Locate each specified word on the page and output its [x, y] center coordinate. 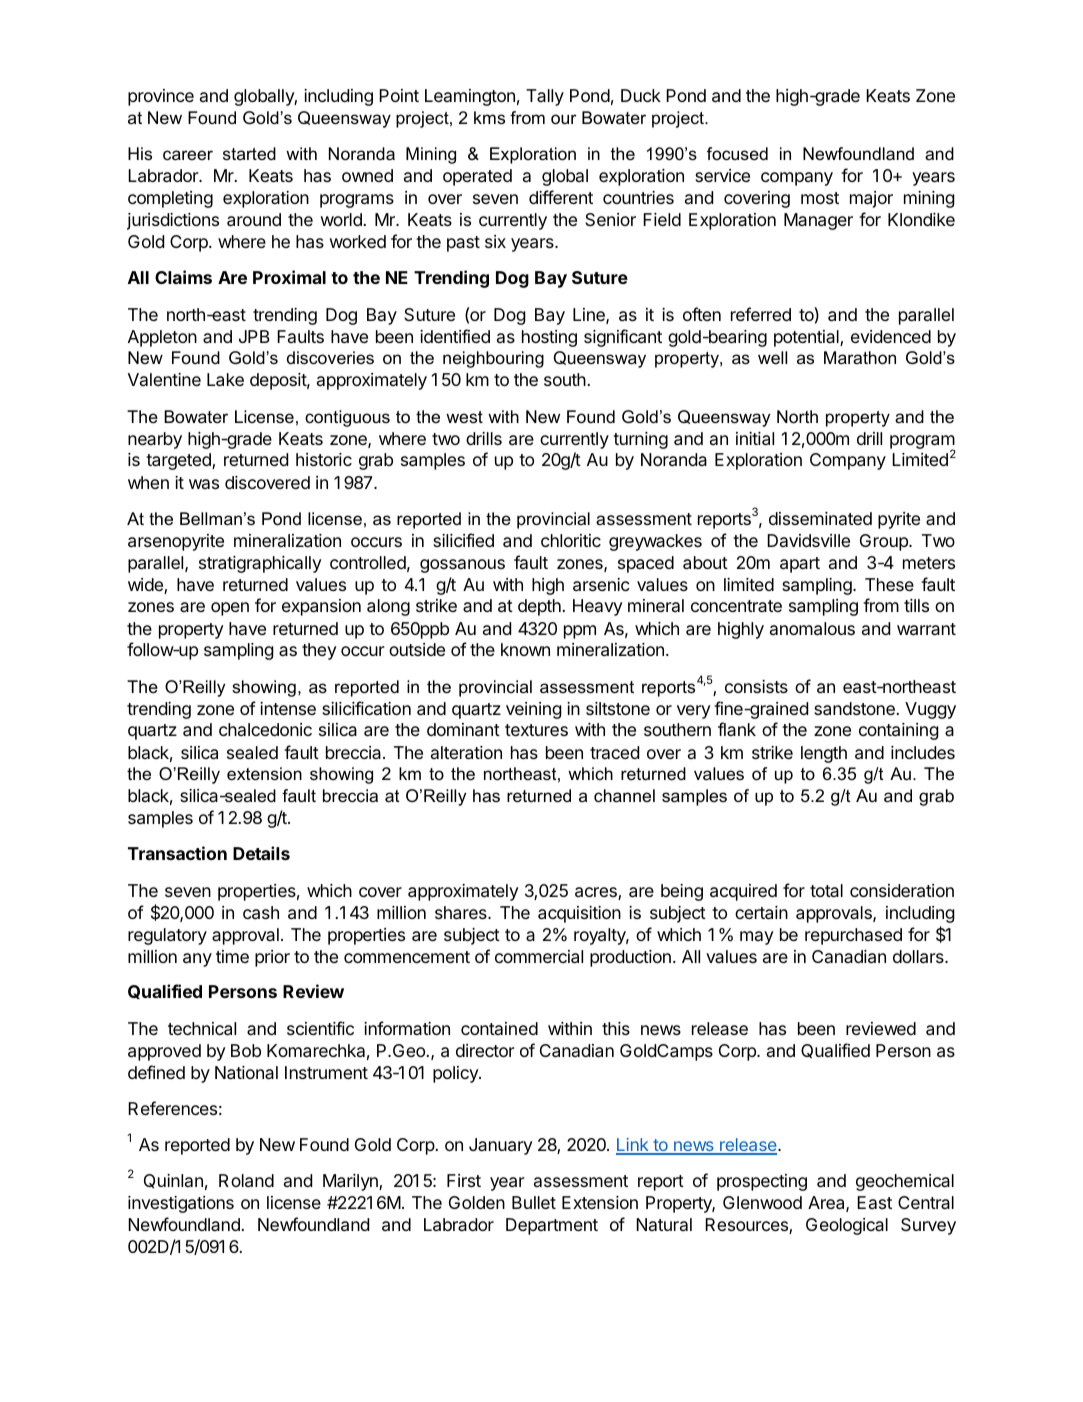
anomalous [812, 629]
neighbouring [493, 359]
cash [261, 913]
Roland [246, 1181]
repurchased [853, 936]
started [249, 153]
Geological [847, 1226]
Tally [545, 97]
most [820, 198]
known [525, 649]
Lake [225, 380]
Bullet [534, 1202]
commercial [539, 957]
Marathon [860, 358]
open [230, 609]
